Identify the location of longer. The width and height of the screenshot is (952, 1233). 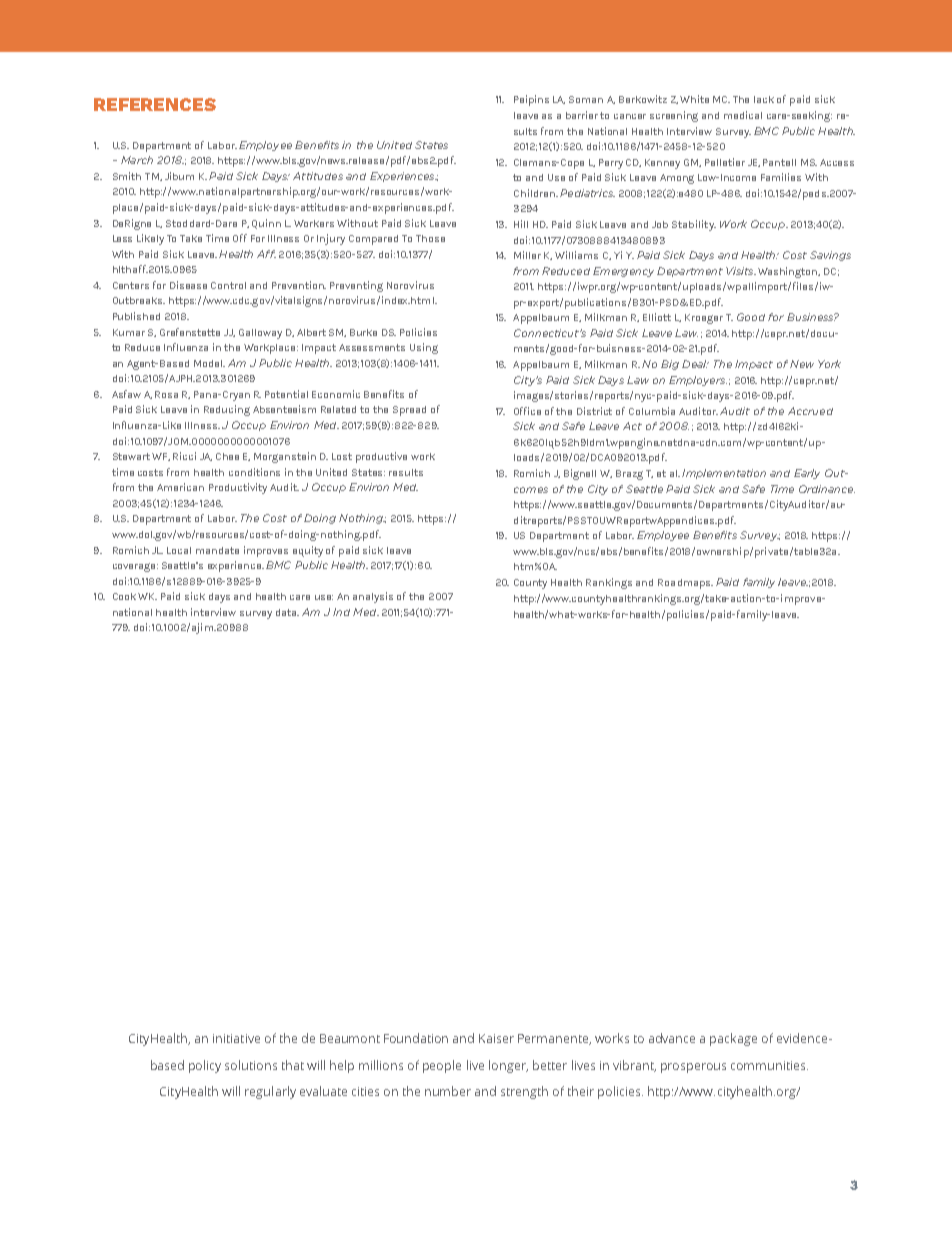
(508, 1066).
